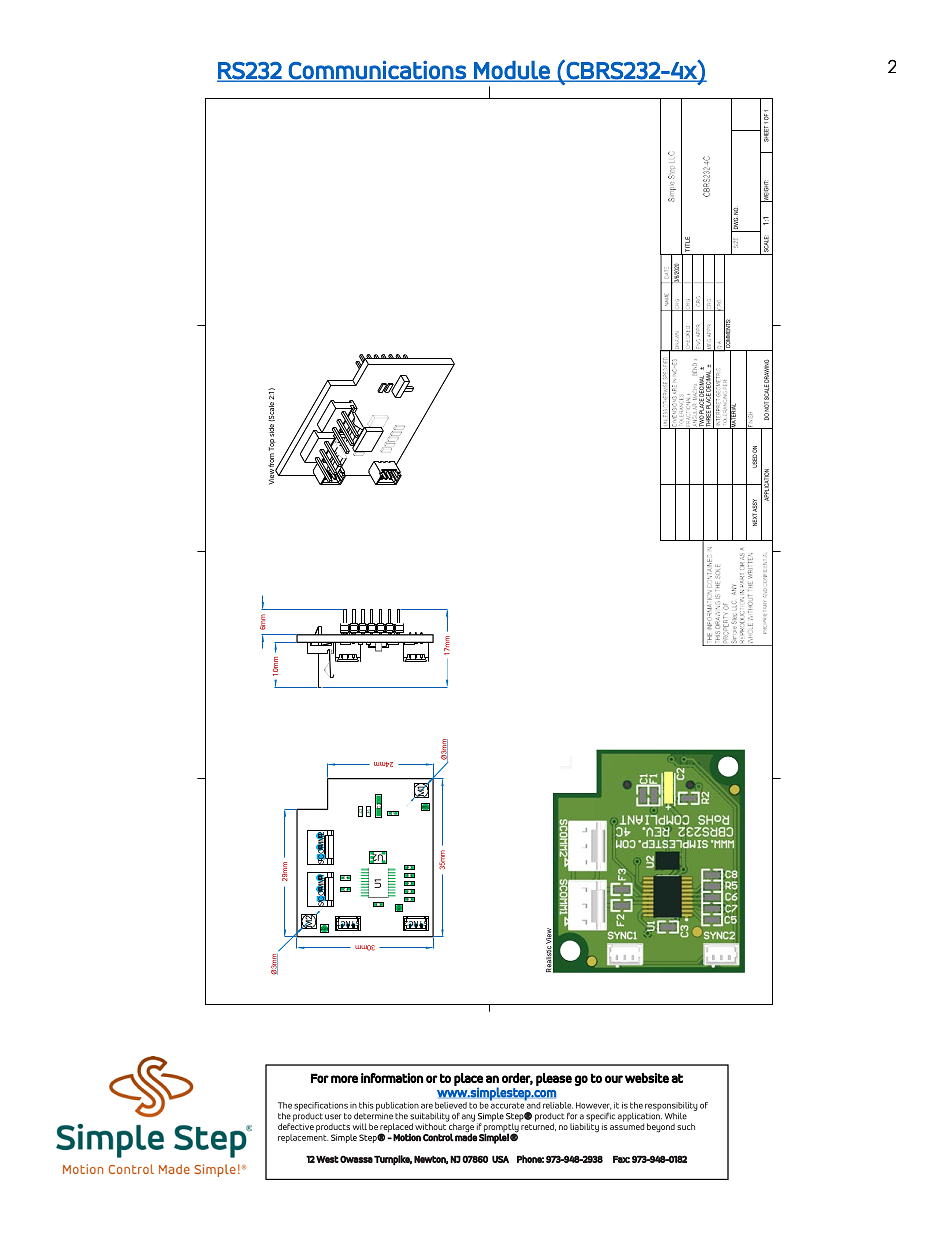 The height and width of the screenshot is (1233, 952). Describe the element at coordinates (671, 1106) in the screenshot. I see `responsibility` at that location.
